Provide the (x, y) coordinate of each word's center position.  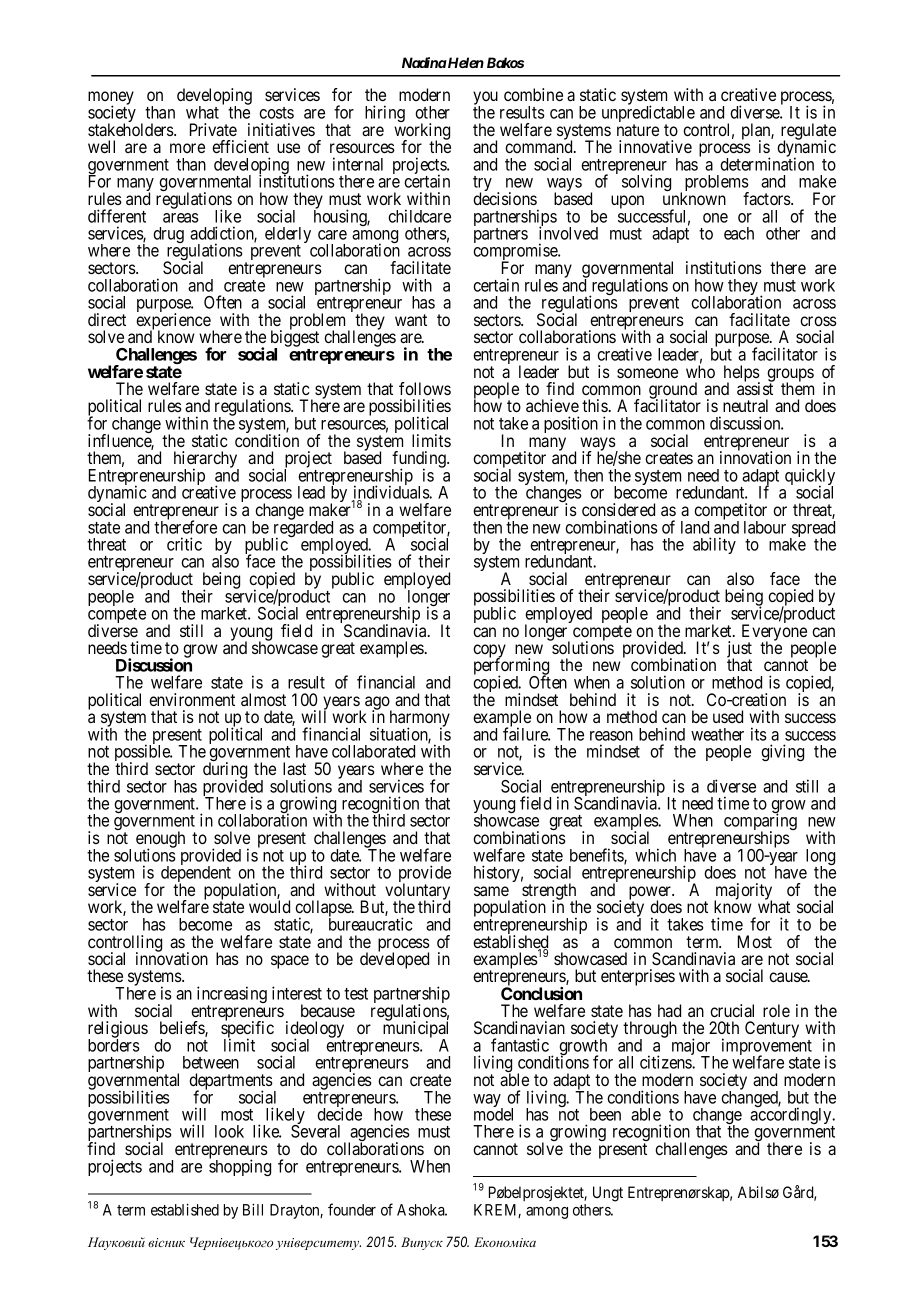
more (187, 148)
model (493, 1114)
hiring (385, 113)
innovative (655, 146)
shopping (240, 1167)
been (605, 1114)
